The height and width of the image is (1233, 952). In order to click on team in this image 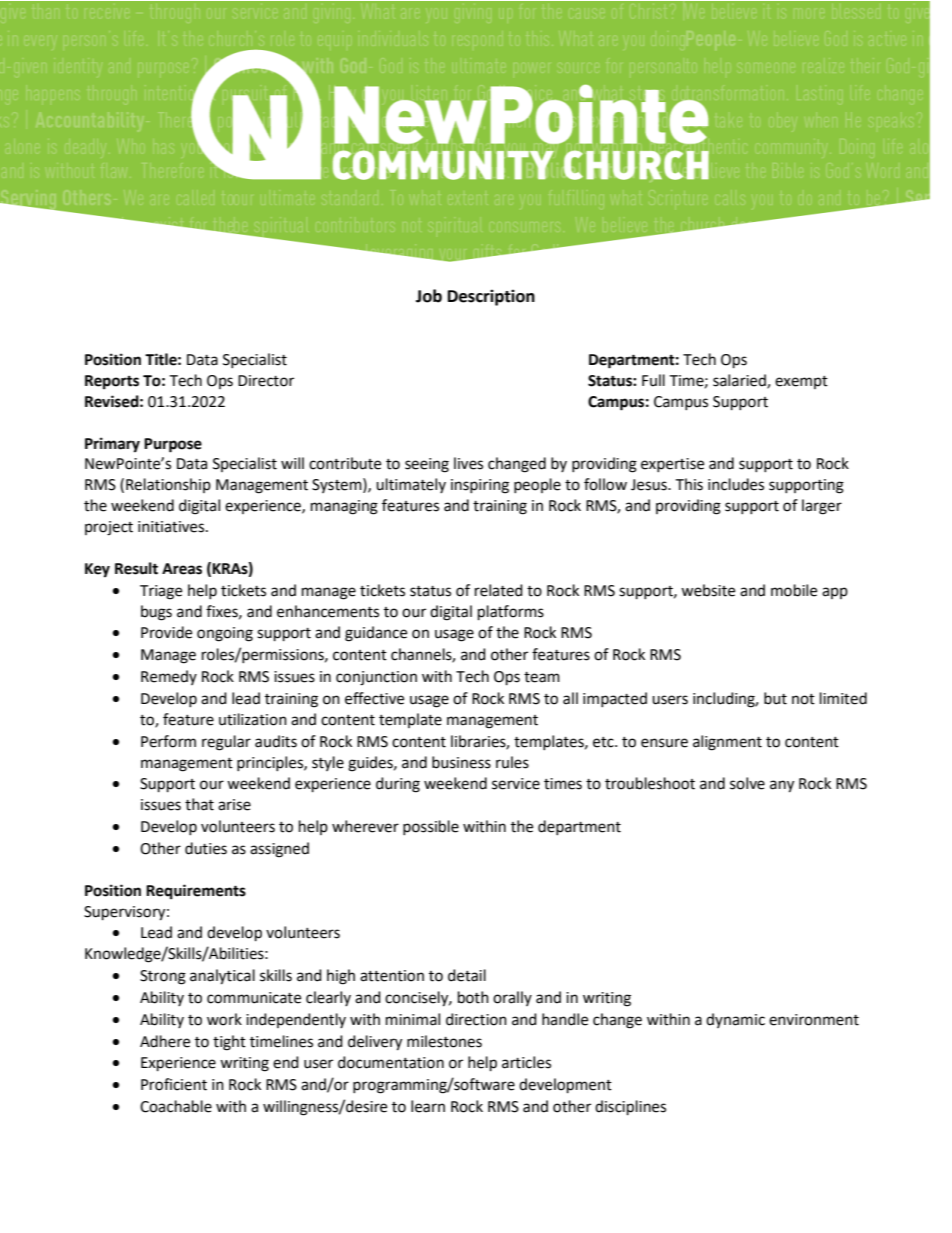, I will do `click(542, 677)`.
